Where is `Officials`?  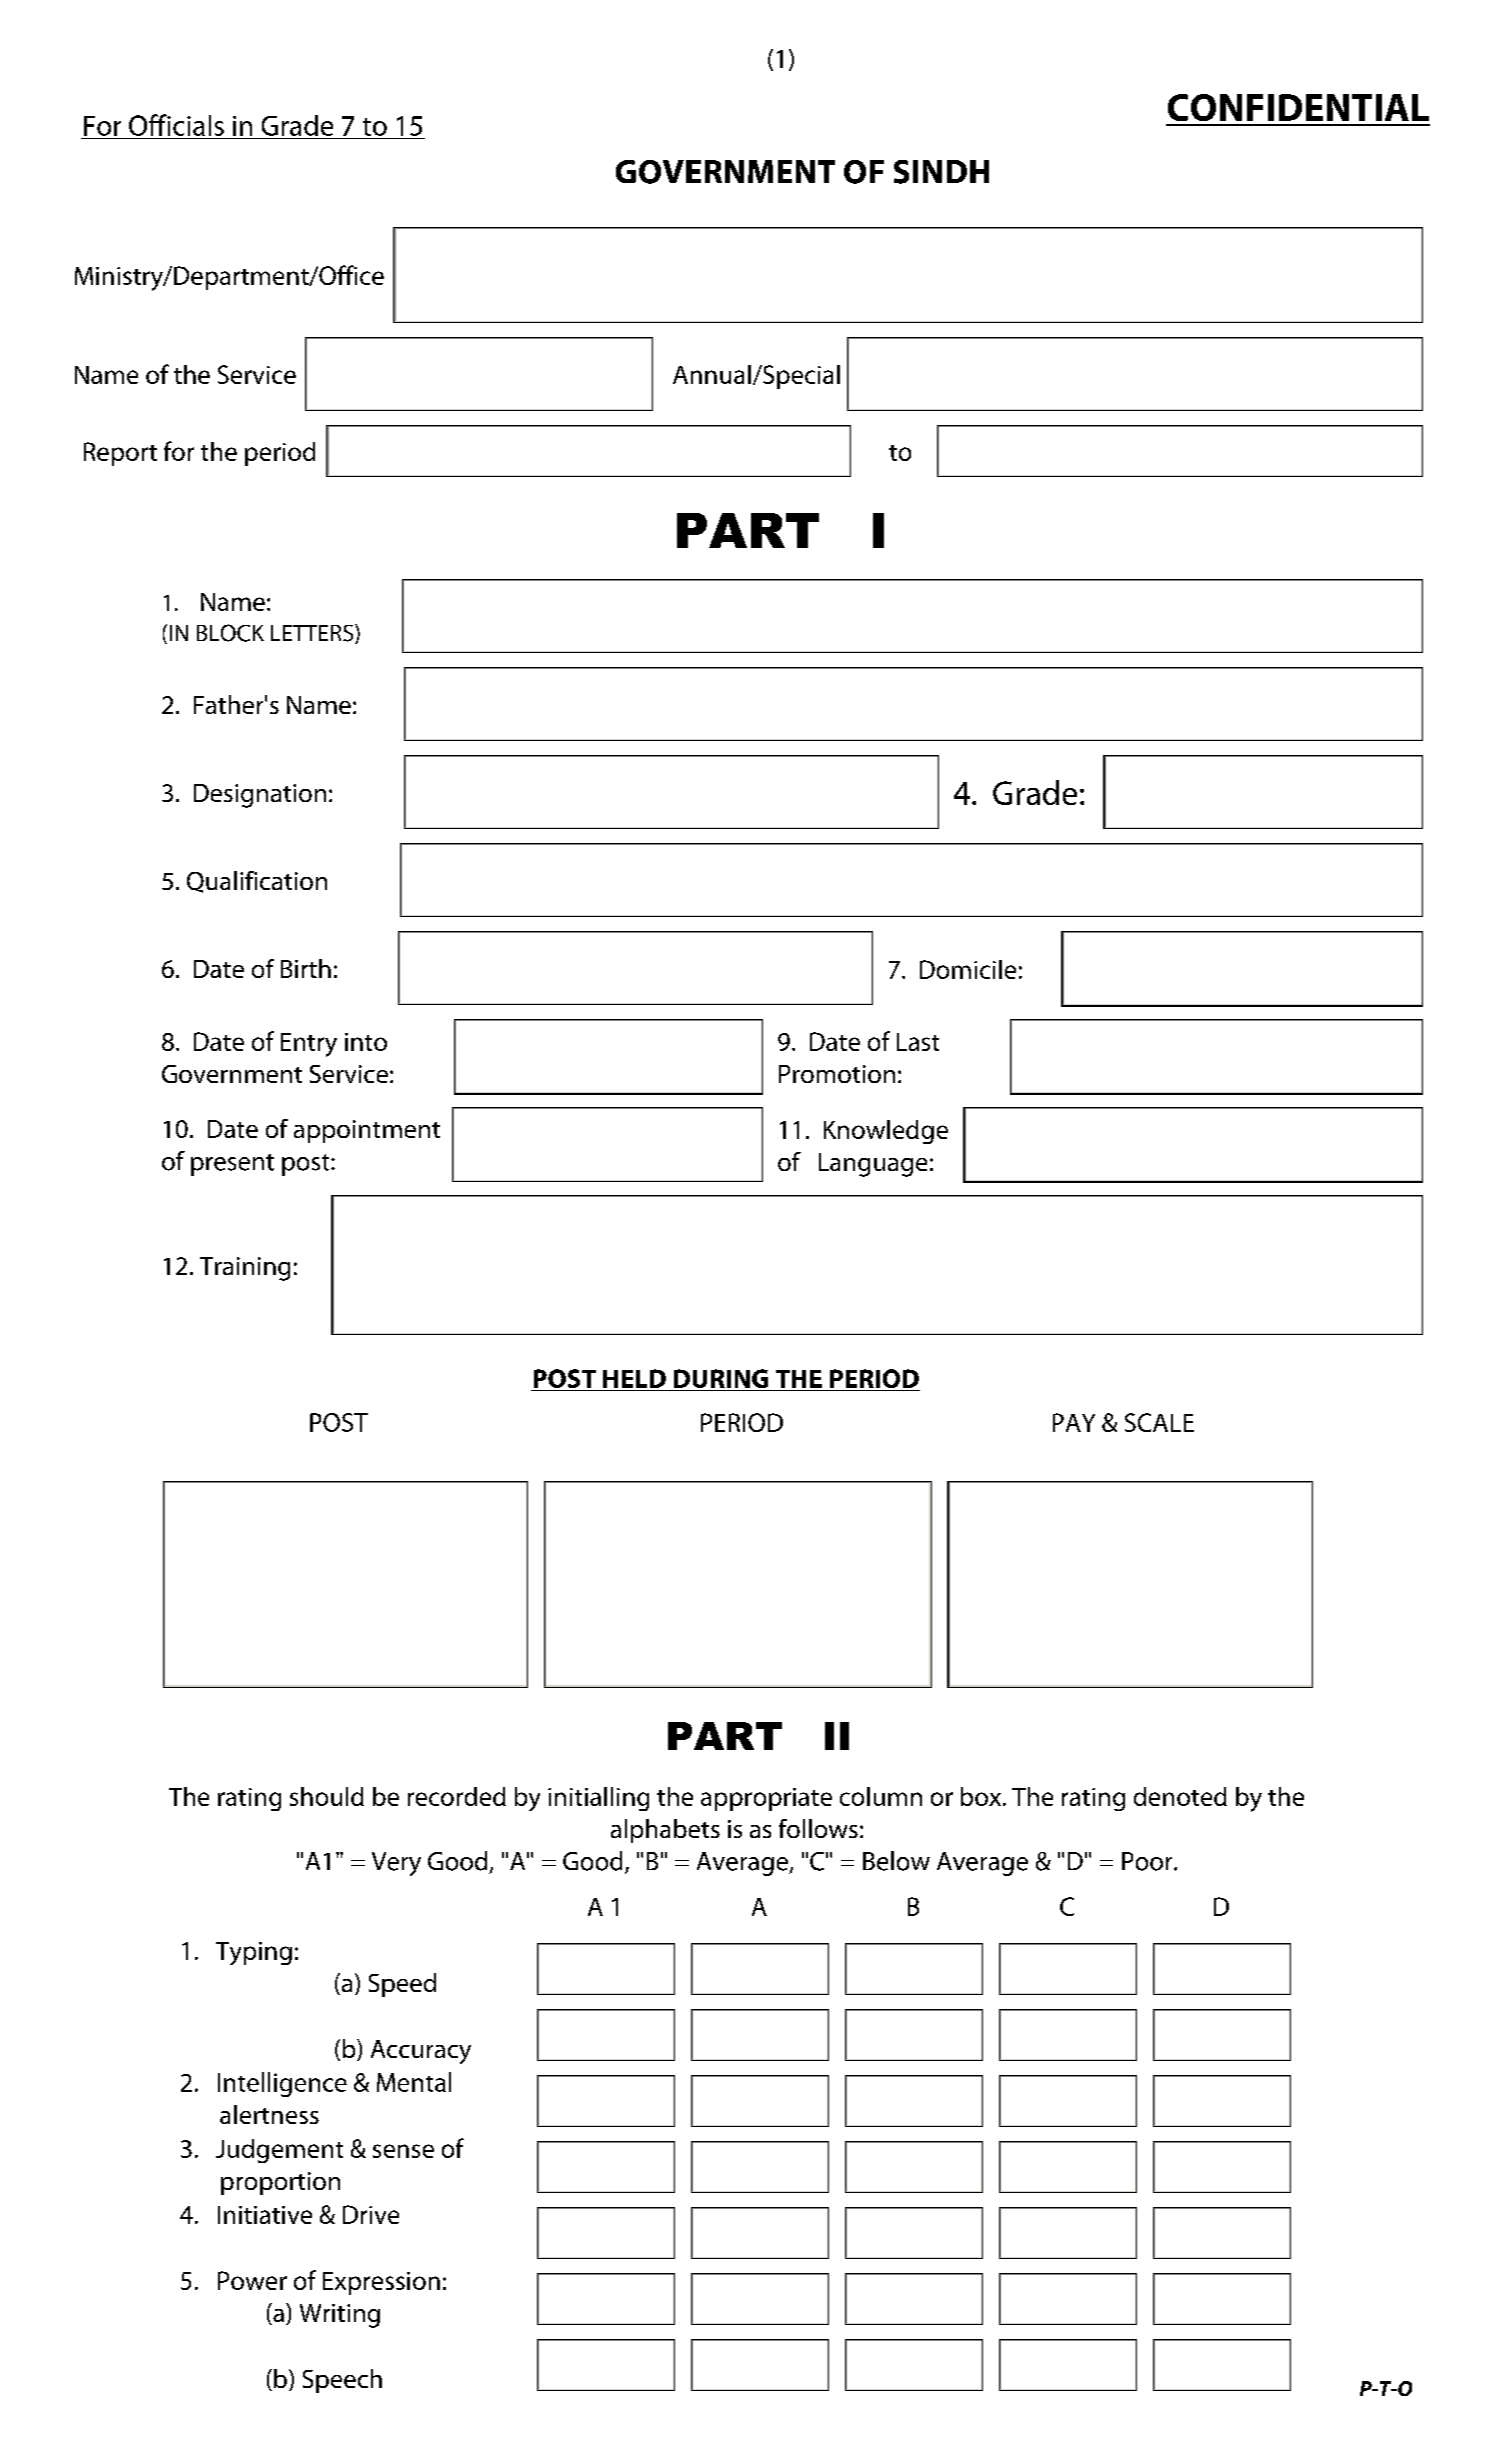
Officials is located at coordinates (176, 125).
